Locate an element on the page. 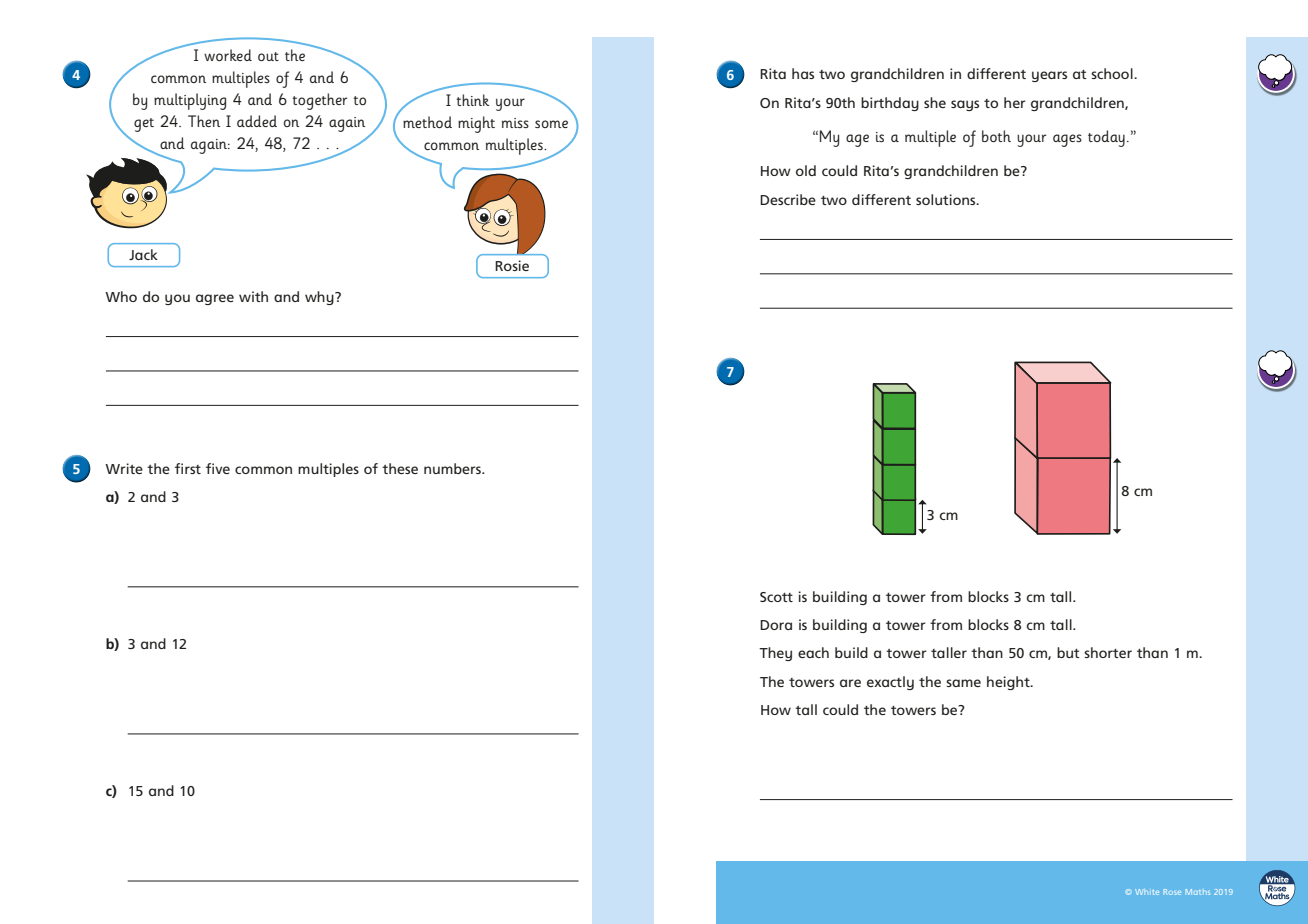 The height and width of the page is (924, 1308). solutions is located at coordinates (947, 199).
